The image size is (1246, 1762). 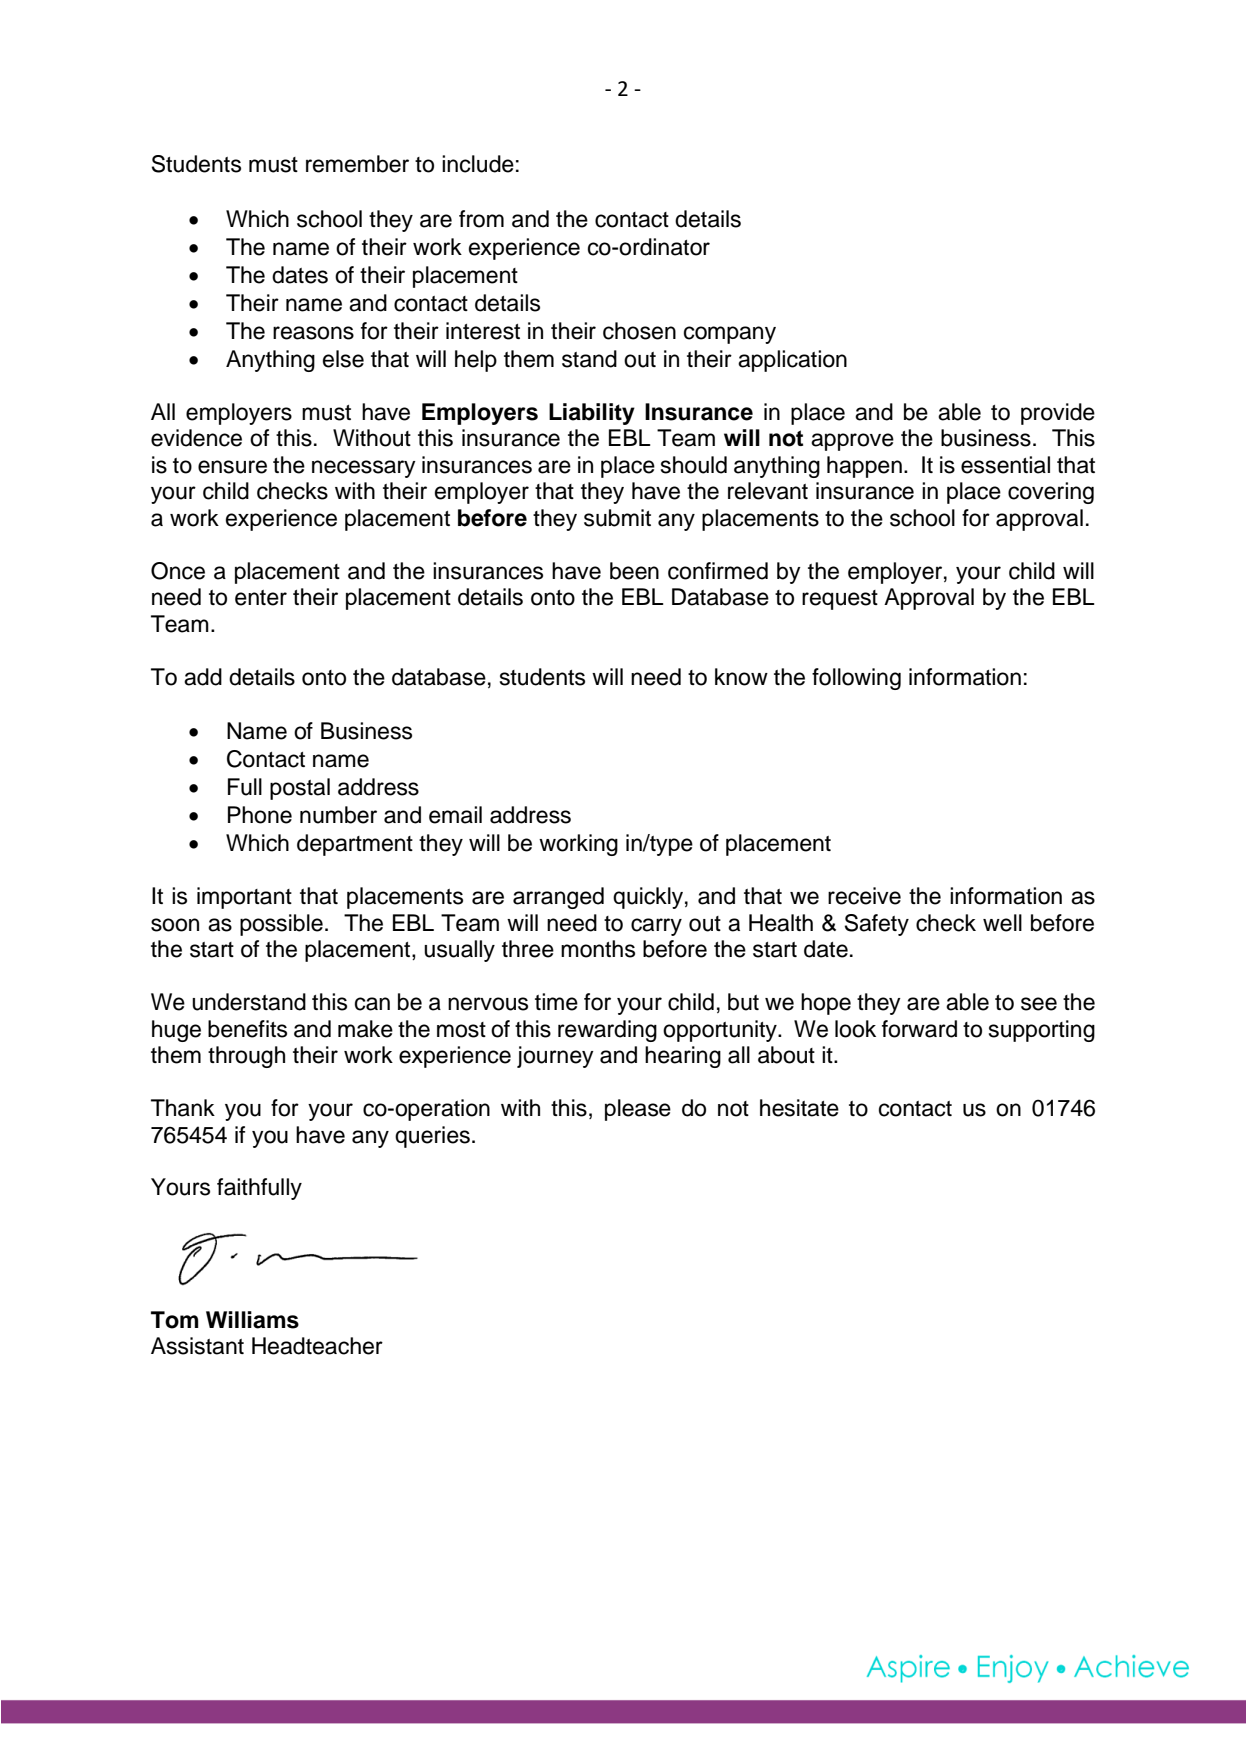 What do you see at coordinates (246, 1057) in the screenshot?
I see `through` at bounding box center [246, 1057].
